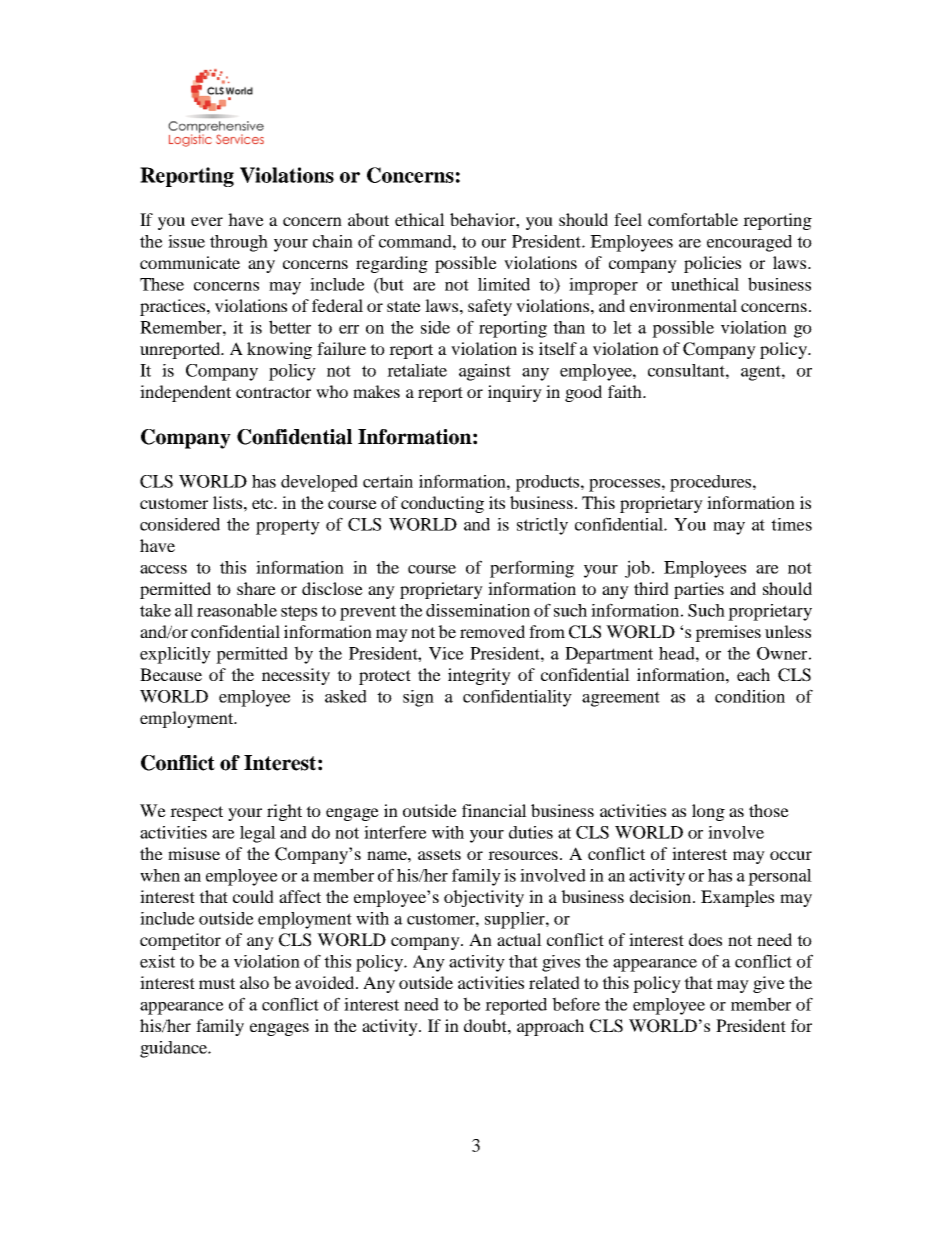  What do you see at coordinates (712, 264) in the screenshot?
I see `policies` at bounding box center [712, 264].
